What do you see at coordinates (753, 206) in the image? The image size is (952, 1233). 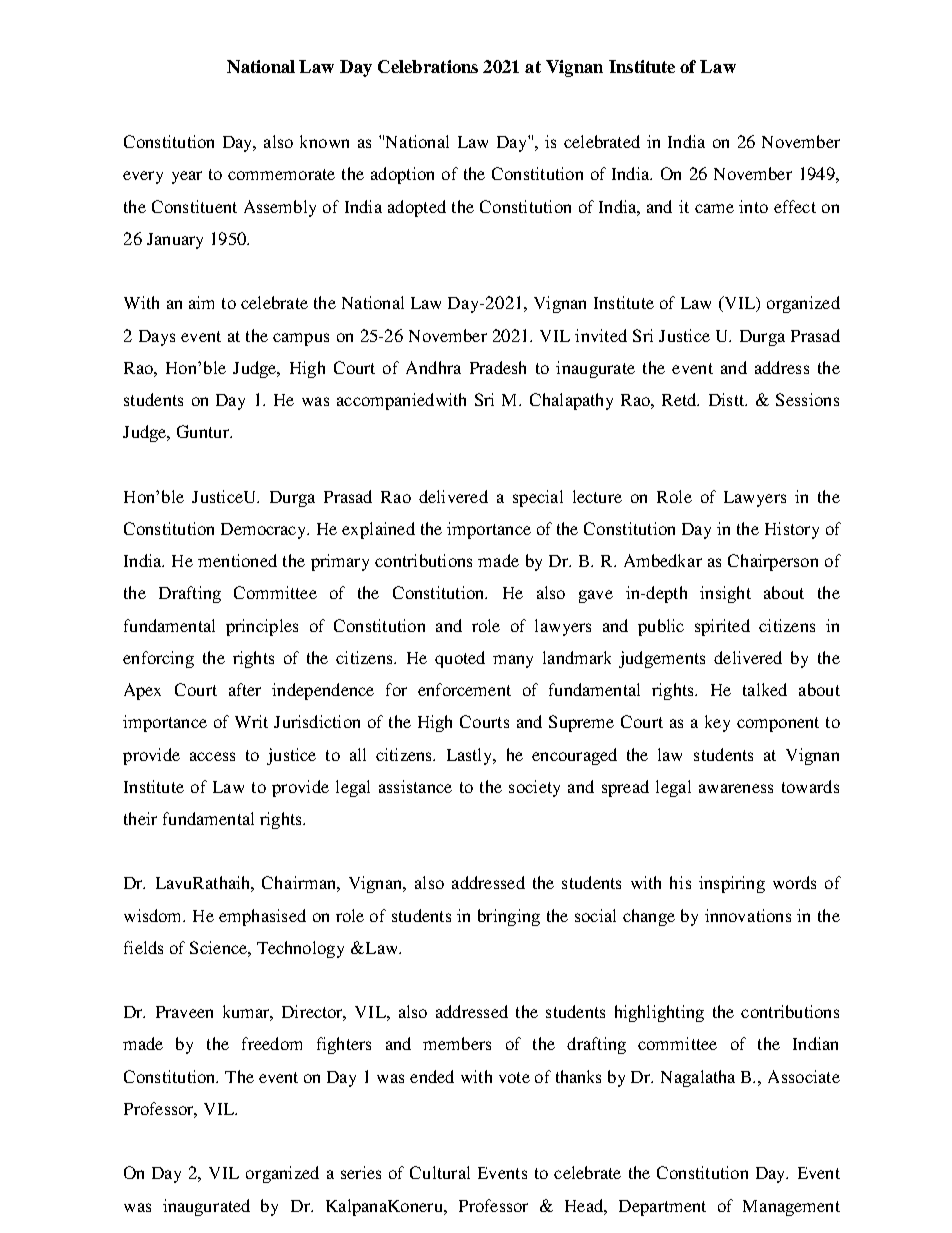 I see `into` at bounding box center [753, 206].
